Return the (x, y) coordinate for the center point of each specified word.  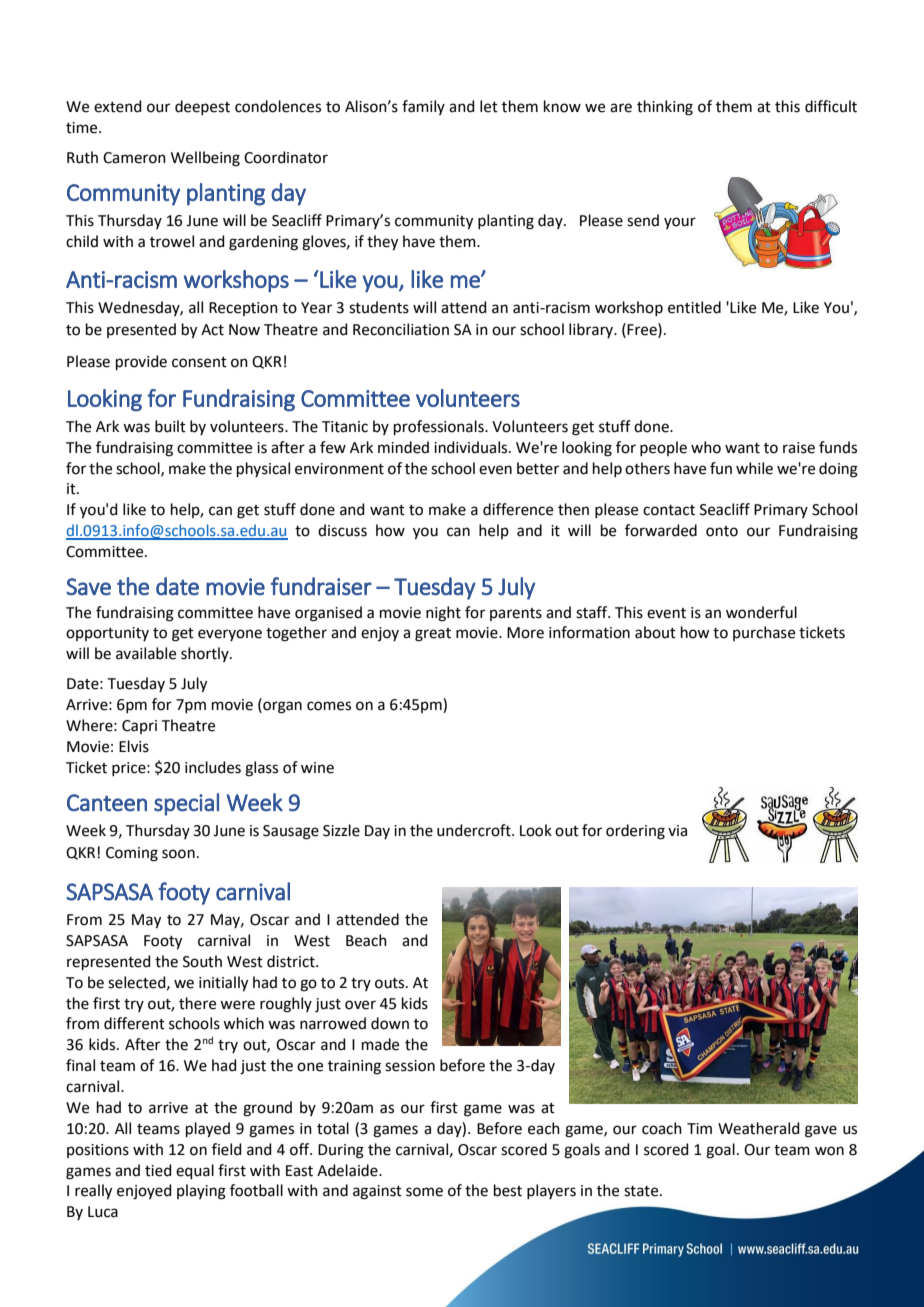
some (424, 1192)
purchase (764, 633)
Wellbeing (205, 159)
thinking (665, 108)
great (433, 635)
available (146, 653)
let (489, 106)
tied (158, 1170)
